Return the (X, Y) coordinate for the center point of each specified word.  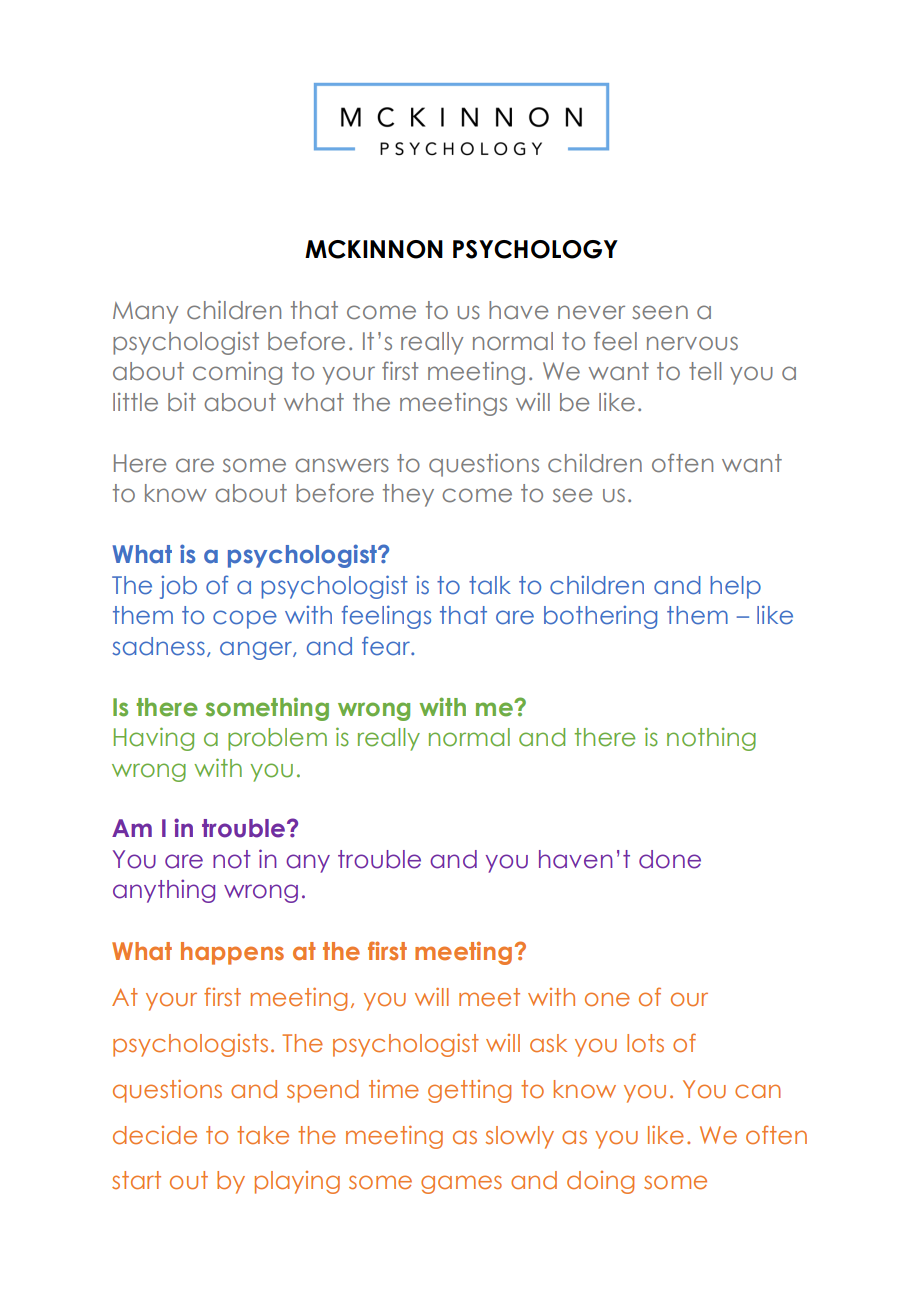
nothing (711, 739)
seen (660, 312)
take (263, 1135)
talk (490, 585)
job (178, 587)
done (670, 859)
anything (164, 891)
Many (145, 313)
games (461, 1184)
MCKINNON (374, 249)
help (735, 587)
